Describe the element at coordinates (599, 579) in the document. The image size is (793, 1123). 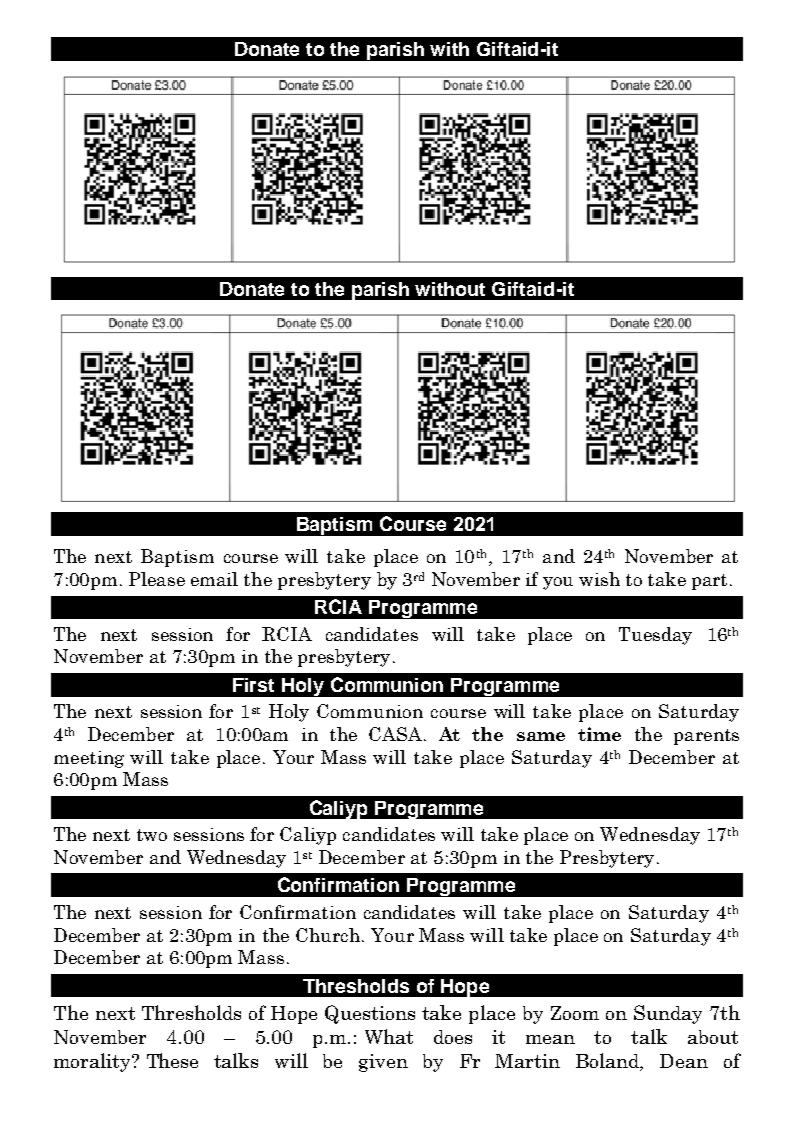
I see `wish` at that location.
